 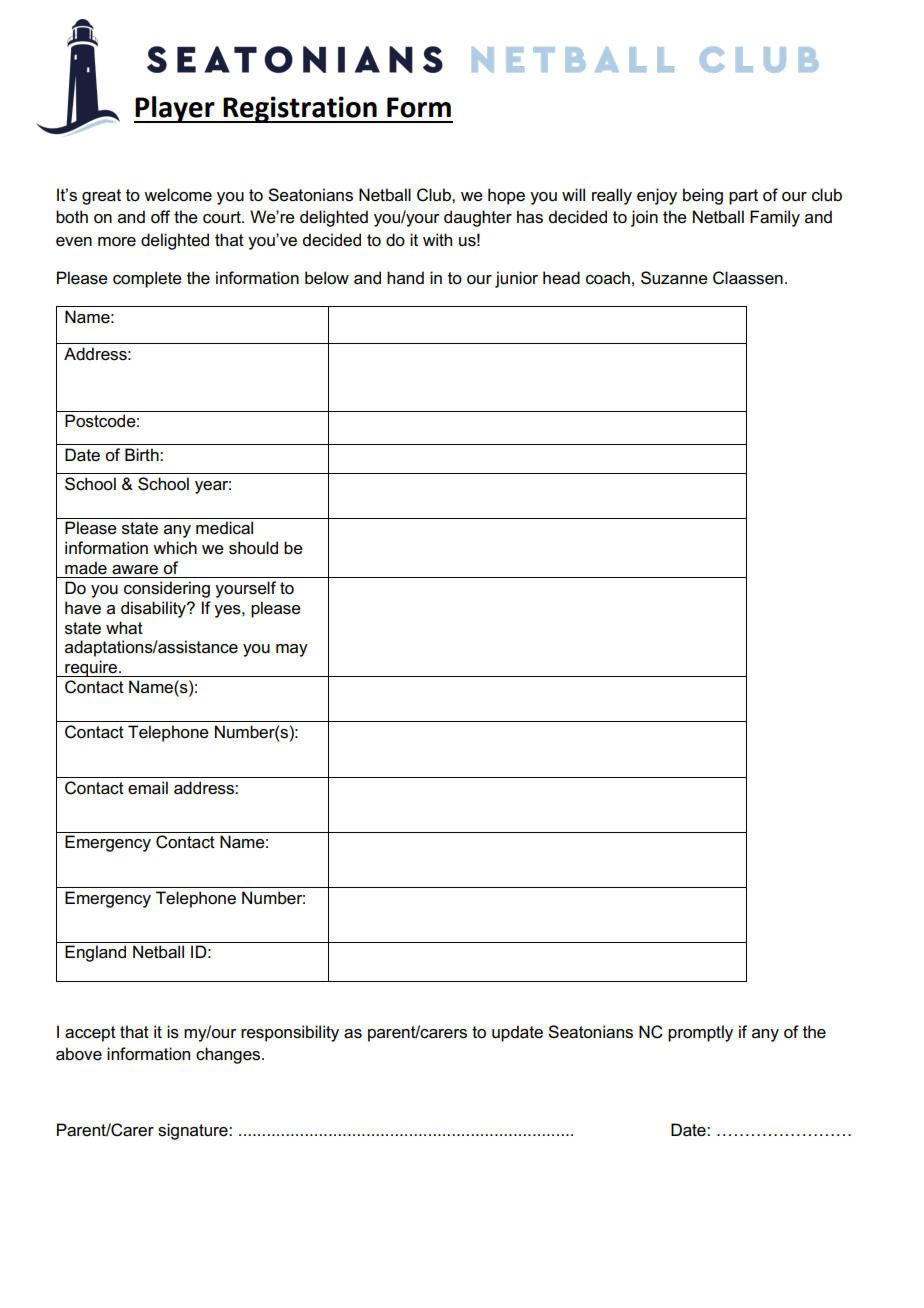 What do you see at coordinates (290, 1033) in the screenshot?
I see `responsibility` at bounding box center [290, 1033].
